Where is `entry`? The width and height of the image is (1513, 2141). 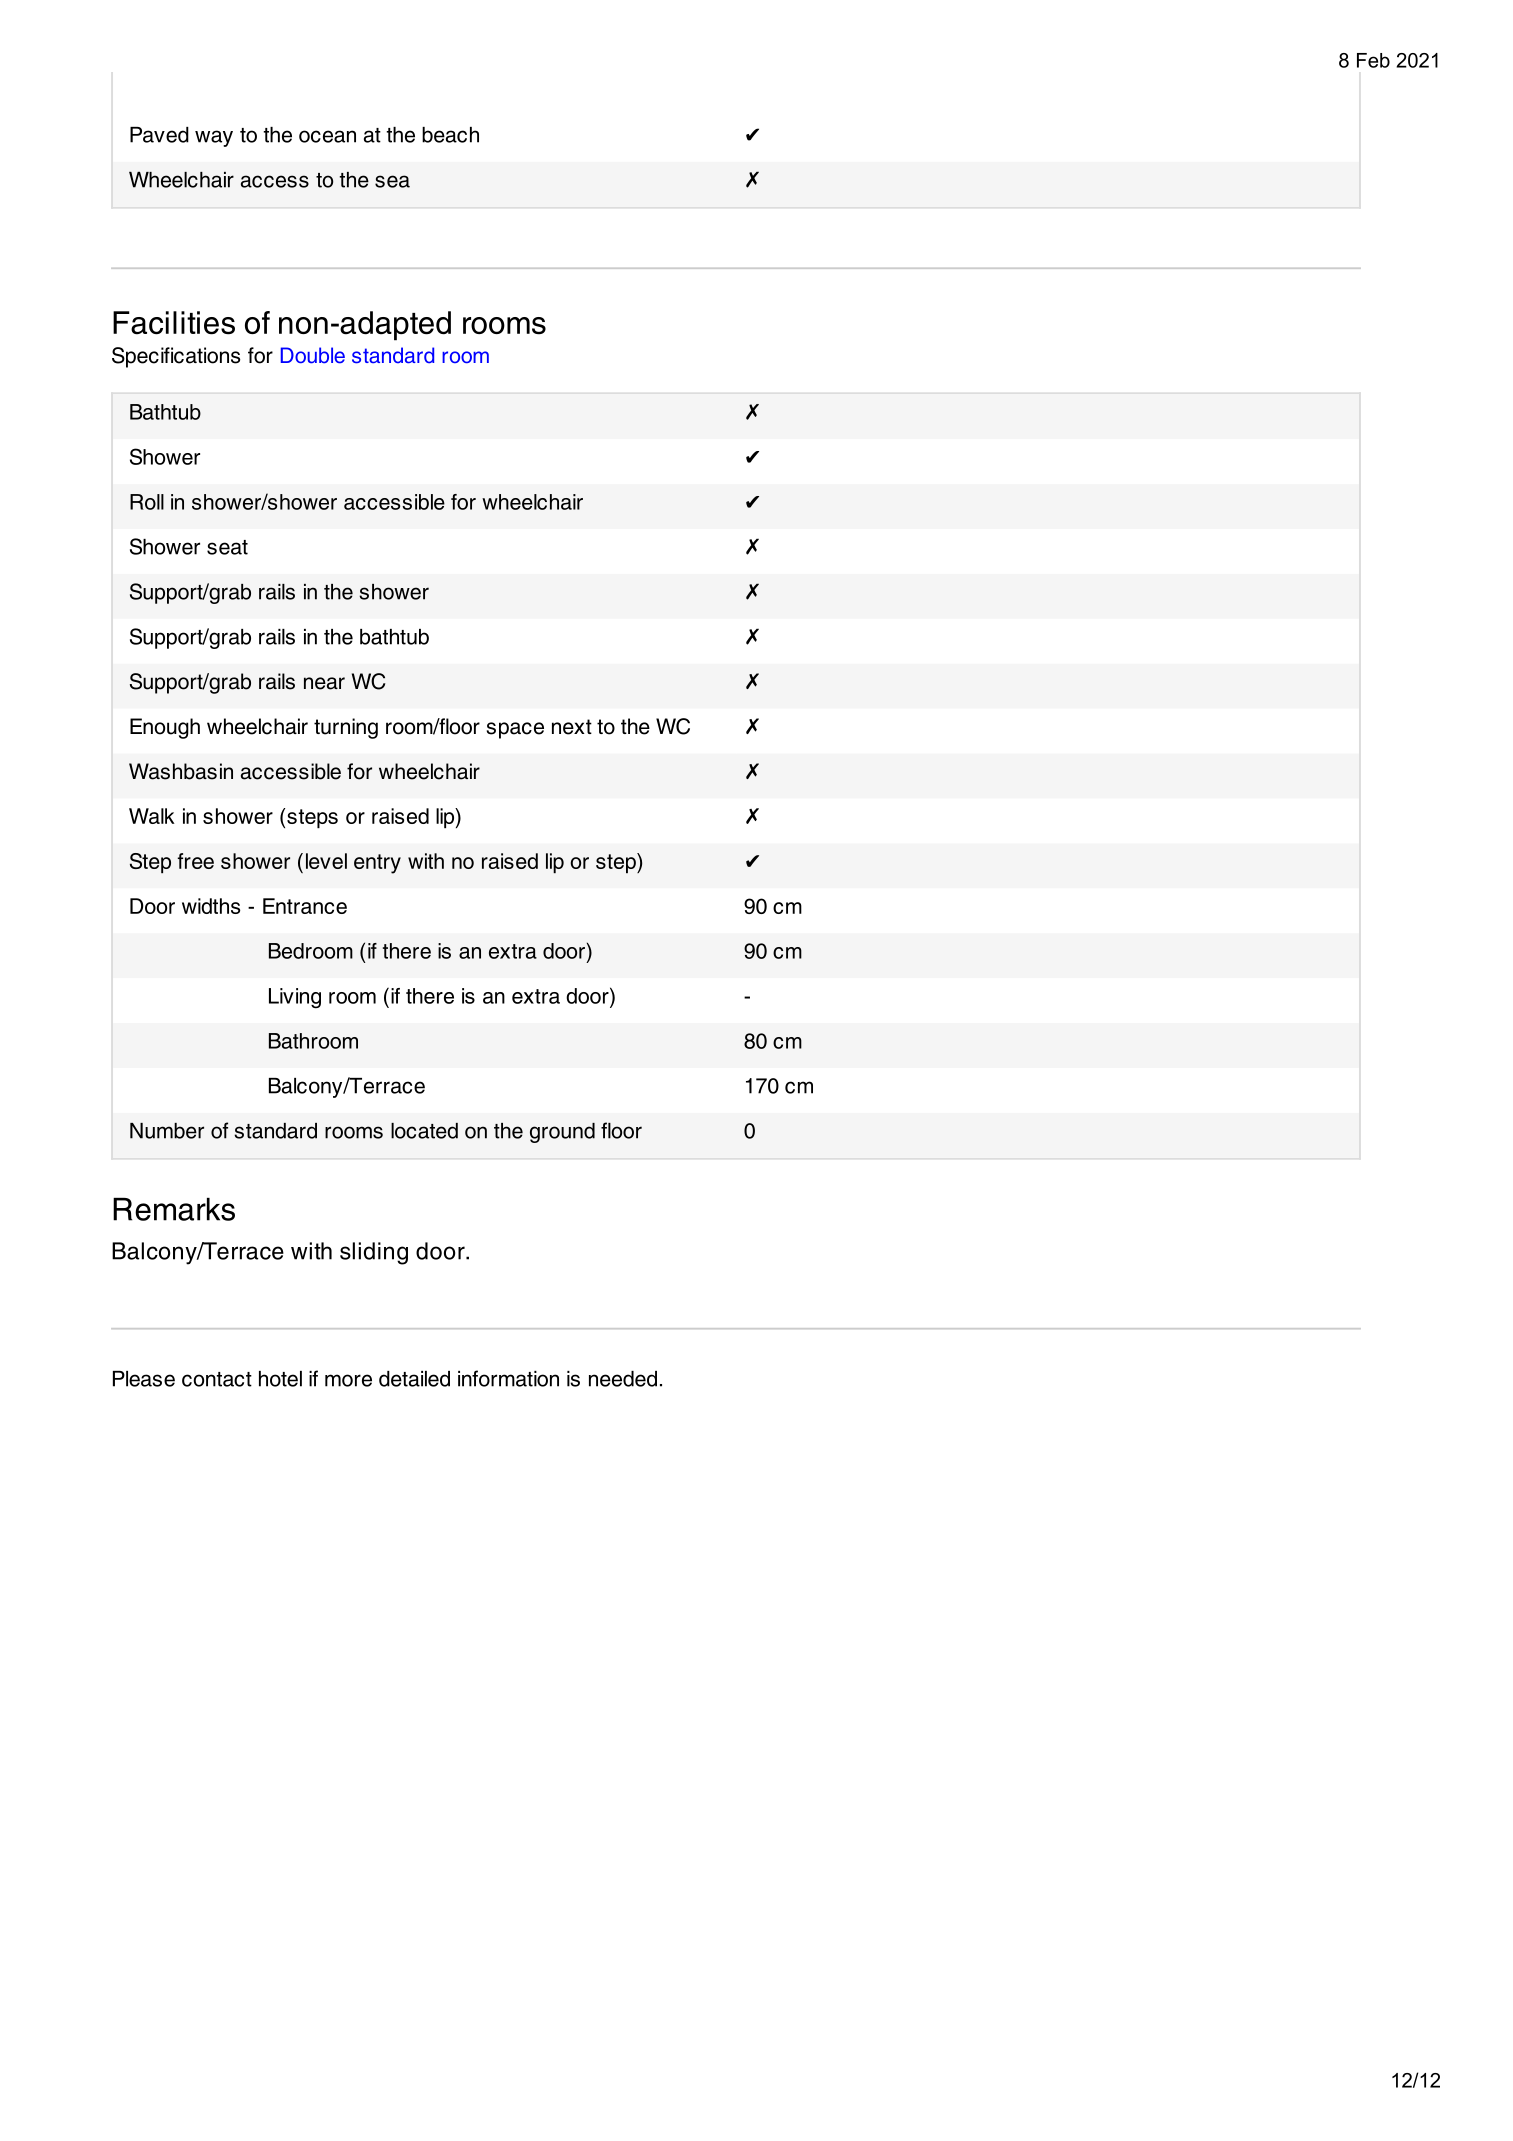 entry is located at coordinates (377, 864).
